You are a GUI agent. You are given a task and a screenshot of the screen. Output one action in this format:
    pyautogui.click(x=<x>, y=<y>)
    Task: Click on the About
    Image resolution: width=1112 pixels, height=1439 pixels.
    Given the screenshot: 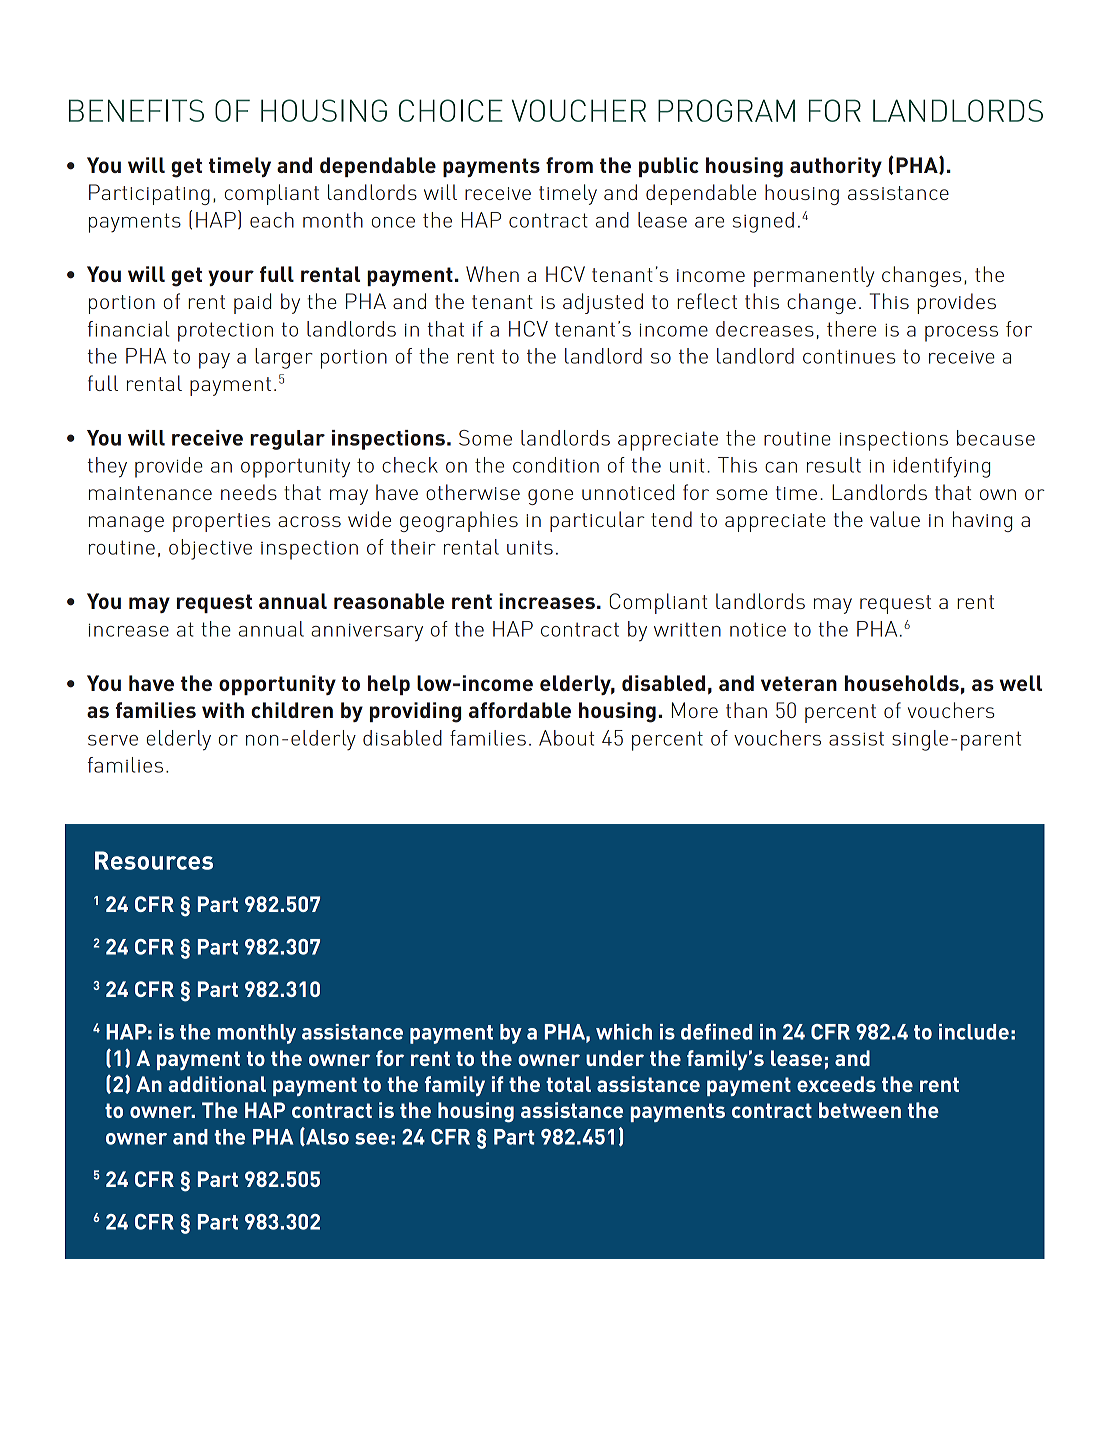 What is the action you would take?
    pyautogui.click(x=566, y=738)
